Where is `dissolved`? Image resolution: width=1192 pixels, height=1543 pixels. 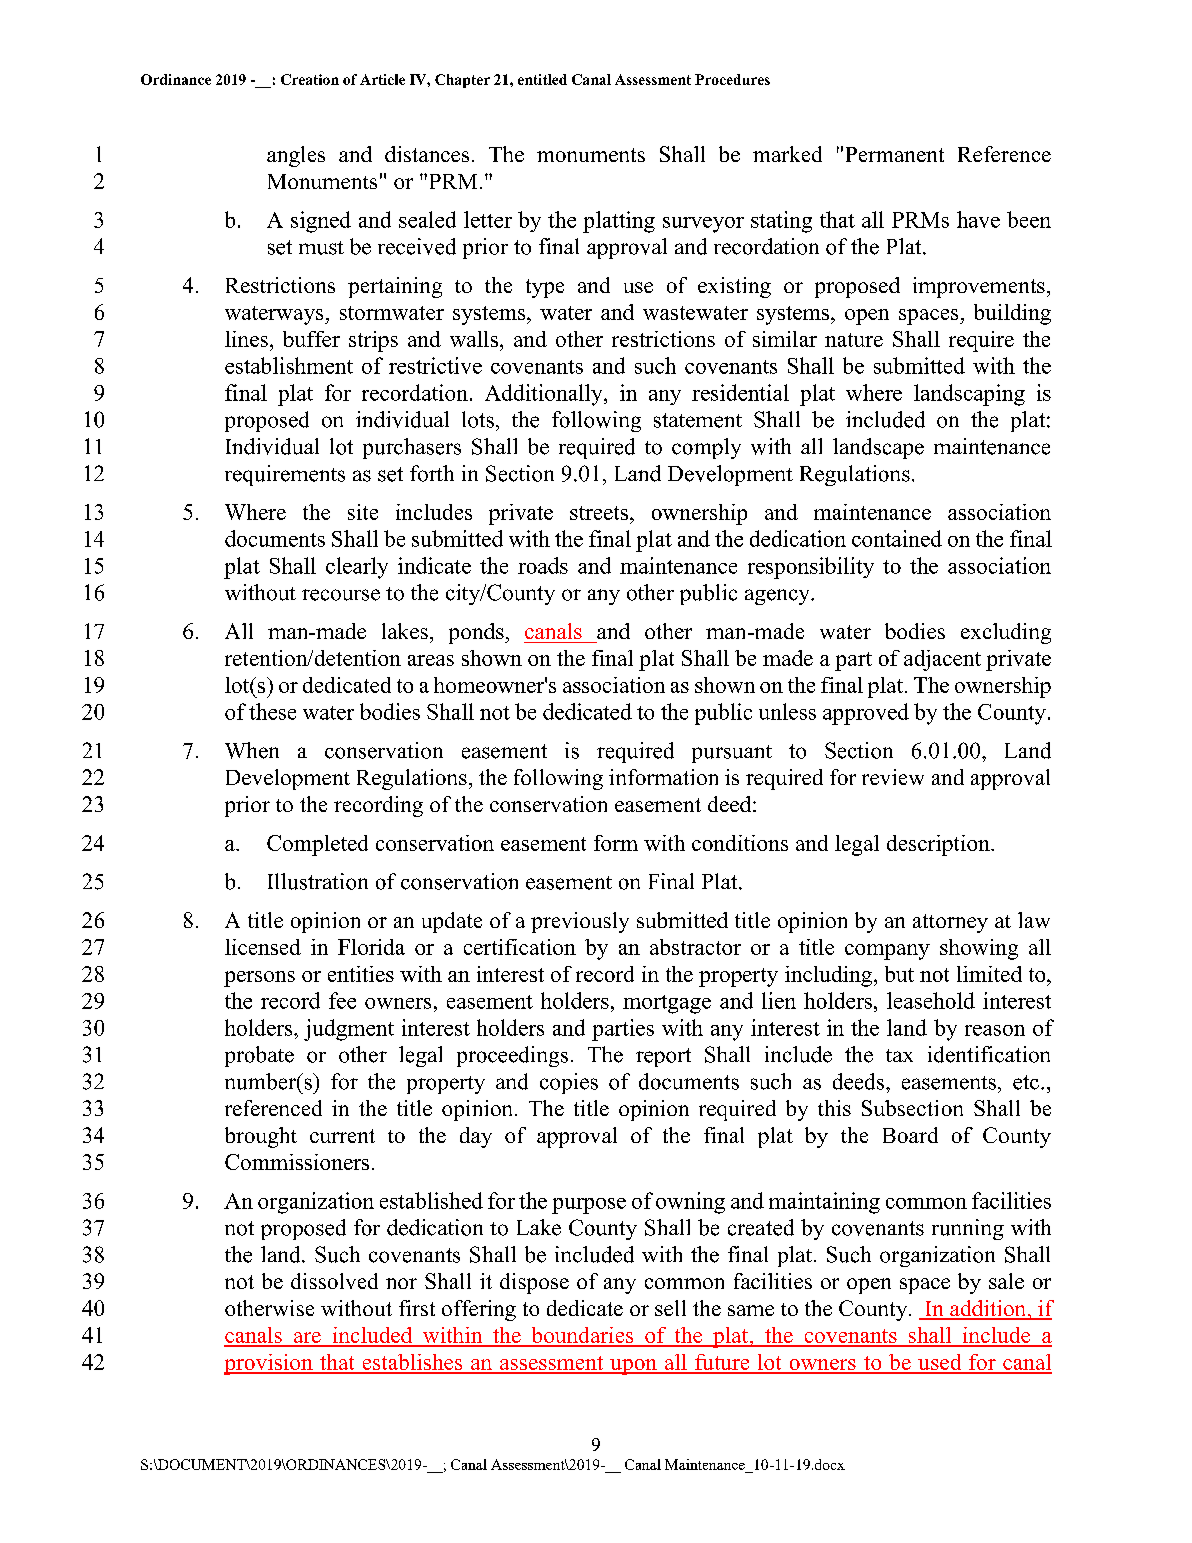 dissolved is located at coordinates (334, 1281).
